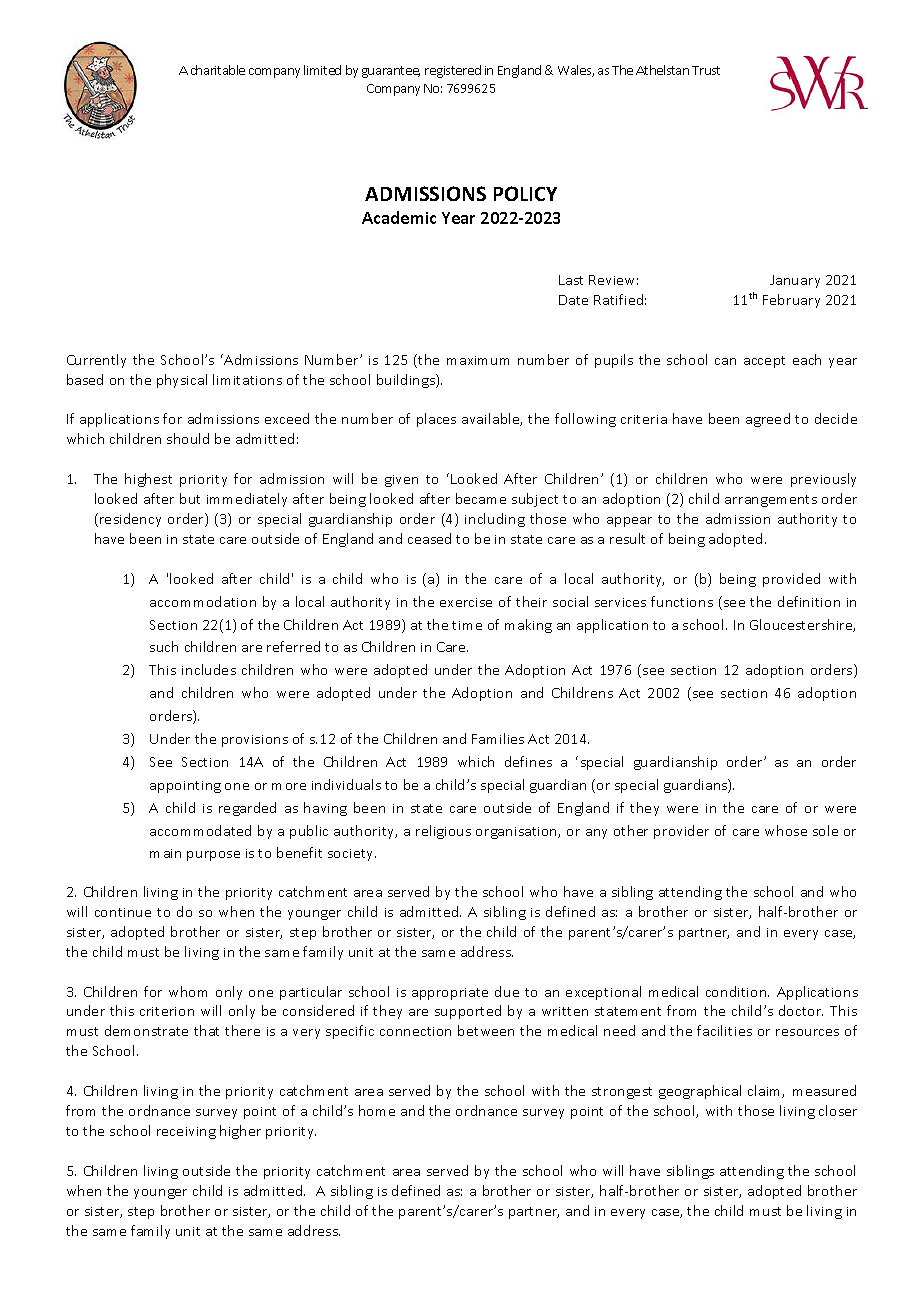  Describe the element at coordinates (706, 70) in the screenshot. I see `Trust` at that location.
